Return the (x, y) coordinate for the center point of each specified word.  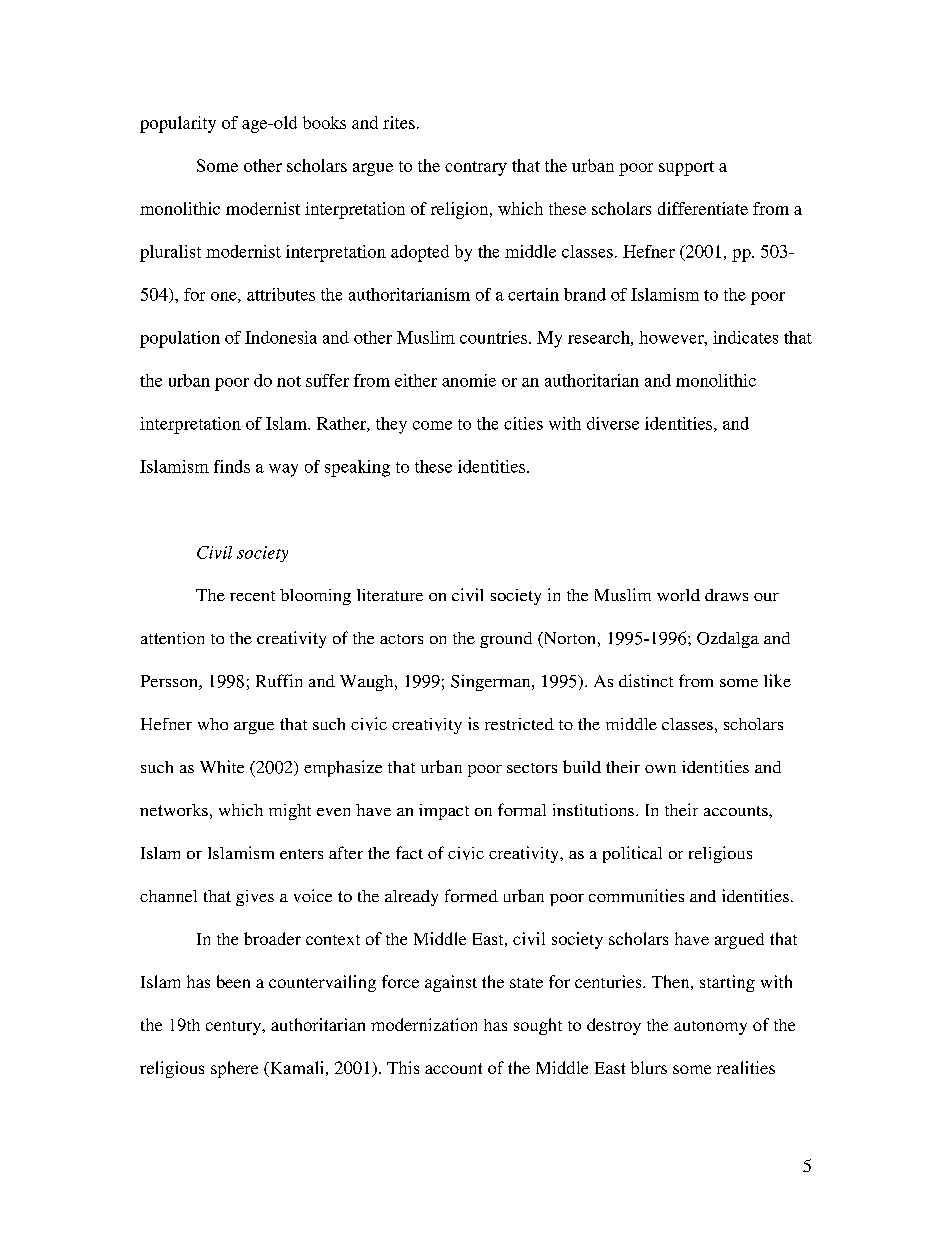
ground (506, 640)
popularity (178, 124)
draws (726, 595)
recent (252, 596)
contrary (476, 168)
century (235, 1028)
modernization (424, 1024)
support (686, 168)
